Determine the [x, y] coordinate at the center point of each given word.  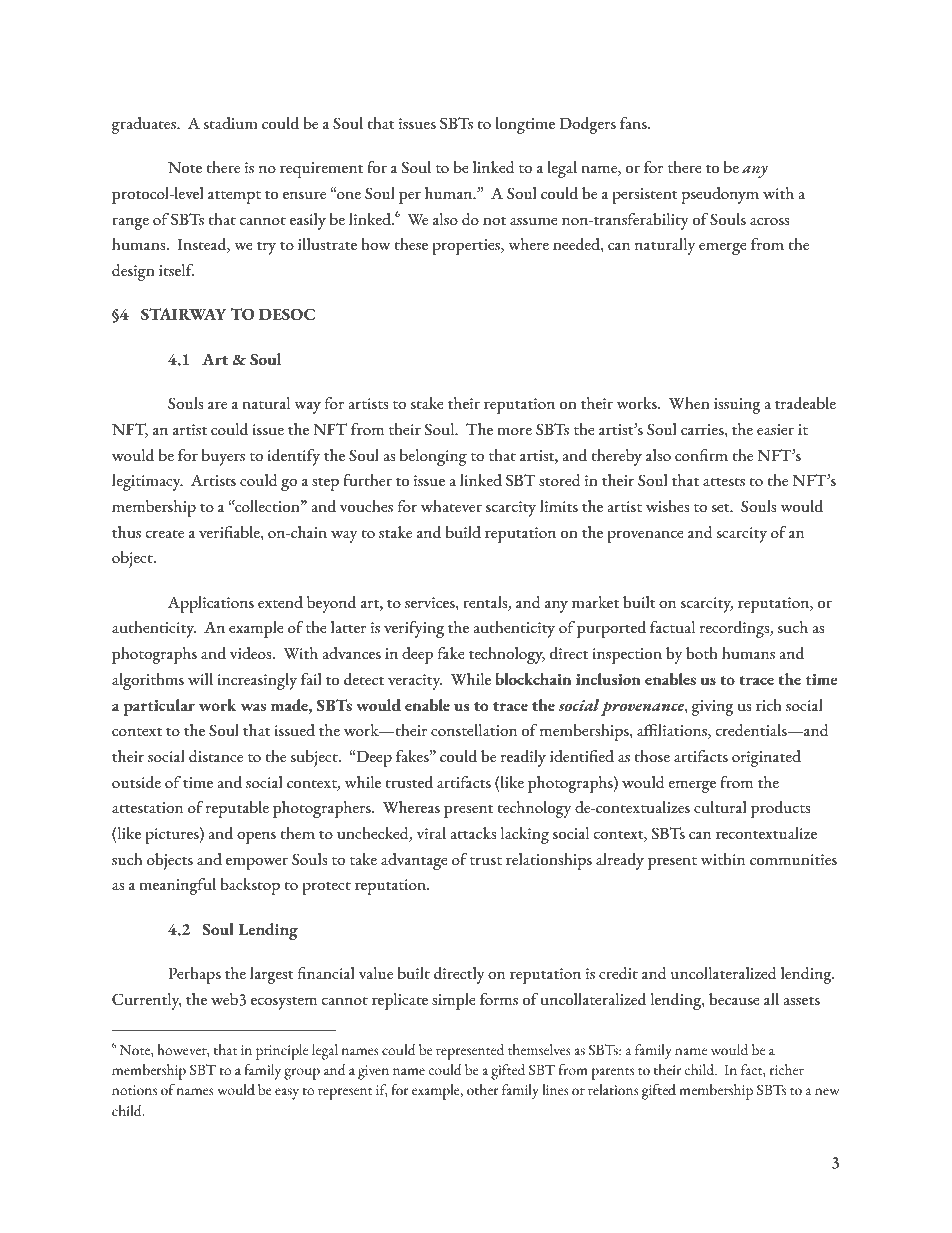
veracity [415, 682]
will [200, 679]
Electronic [292, 1211]
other [482, 1090]
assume [534, 221]
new [827, 1092]
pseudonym [720, 195]
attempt [234, 197]
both [702, 653]
